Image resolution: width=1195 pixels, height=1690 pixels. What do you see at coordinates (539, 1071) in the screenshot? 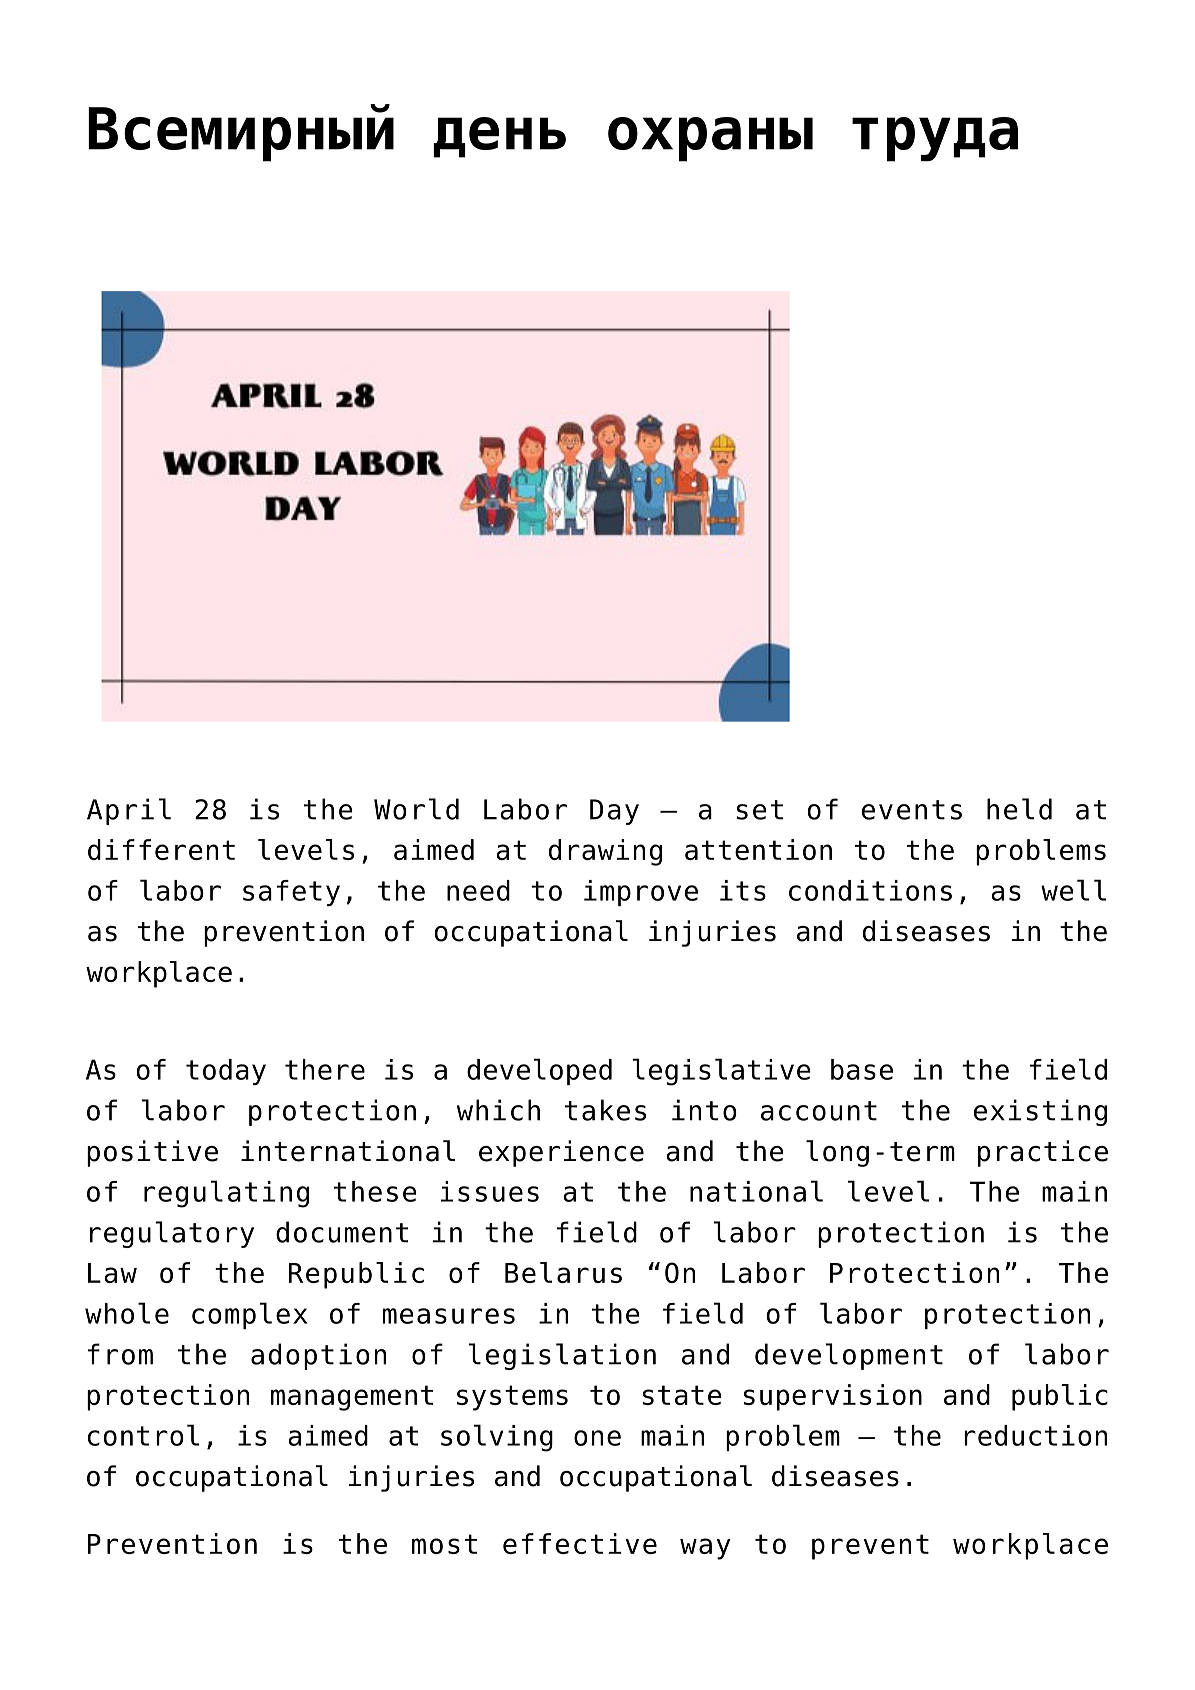
I see `developed` at bounding box center [539, 1071].
